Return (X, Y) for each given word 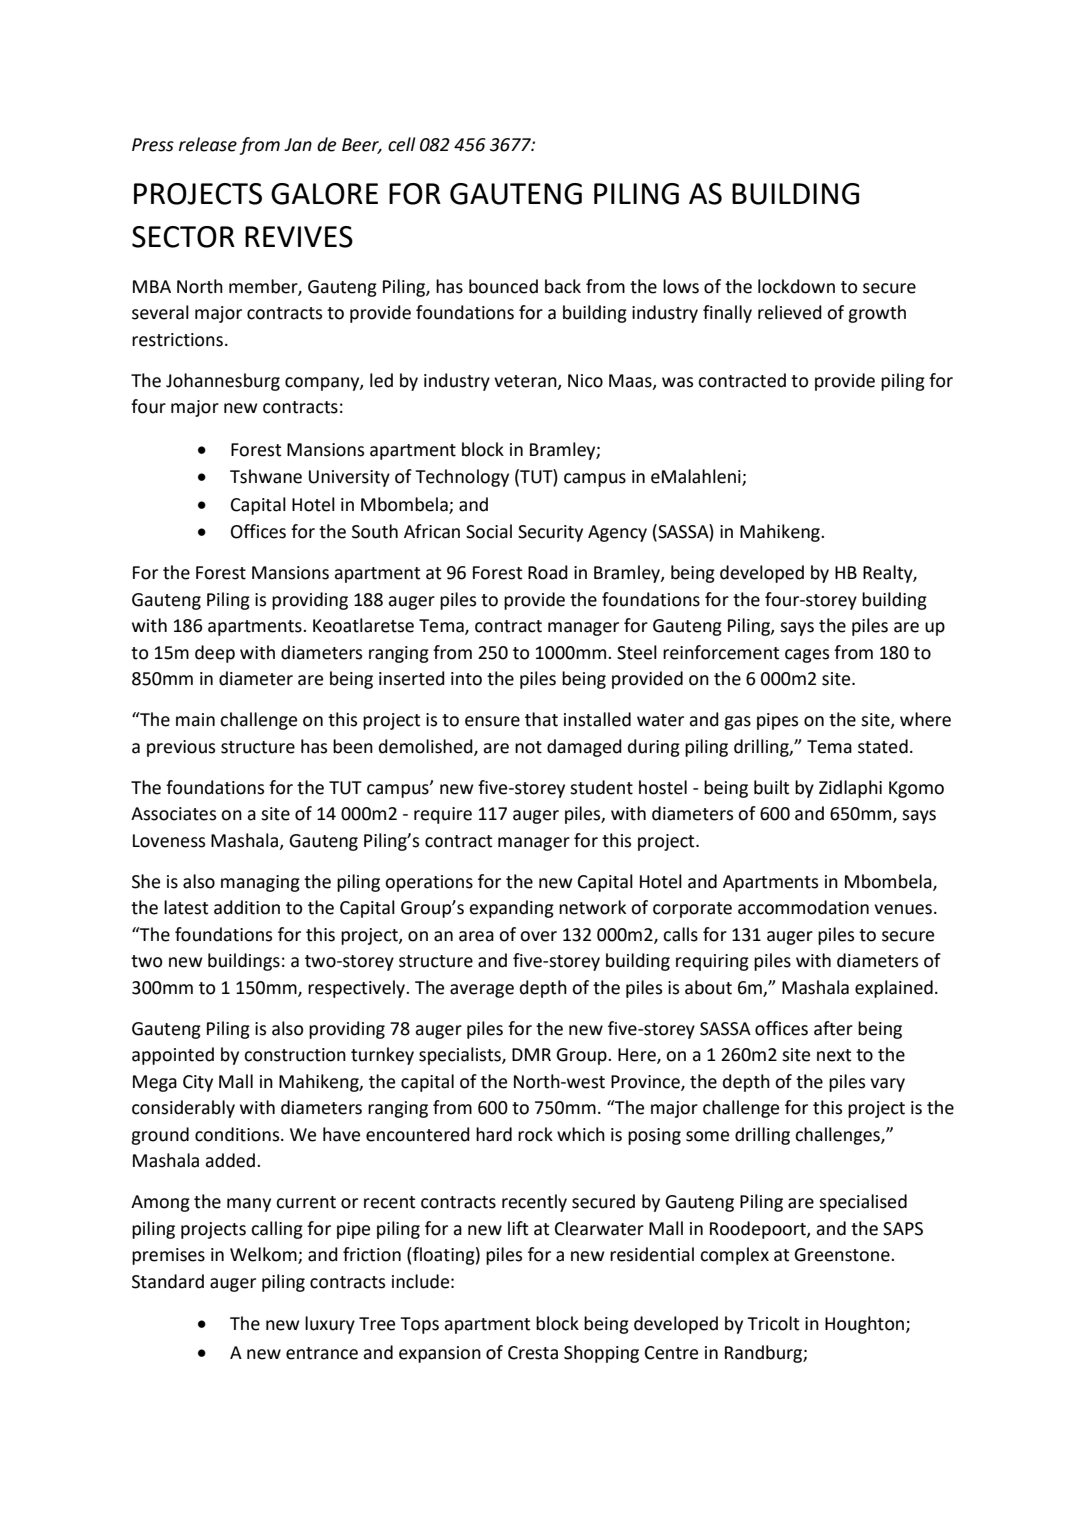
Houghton (866, 1325)
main (195, 720)
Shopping (601, 1354)
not (528, 747)
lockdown (796, 286)
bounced (503, 286)
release (208, 144)
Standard (168, 1281)
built (771, 787)
